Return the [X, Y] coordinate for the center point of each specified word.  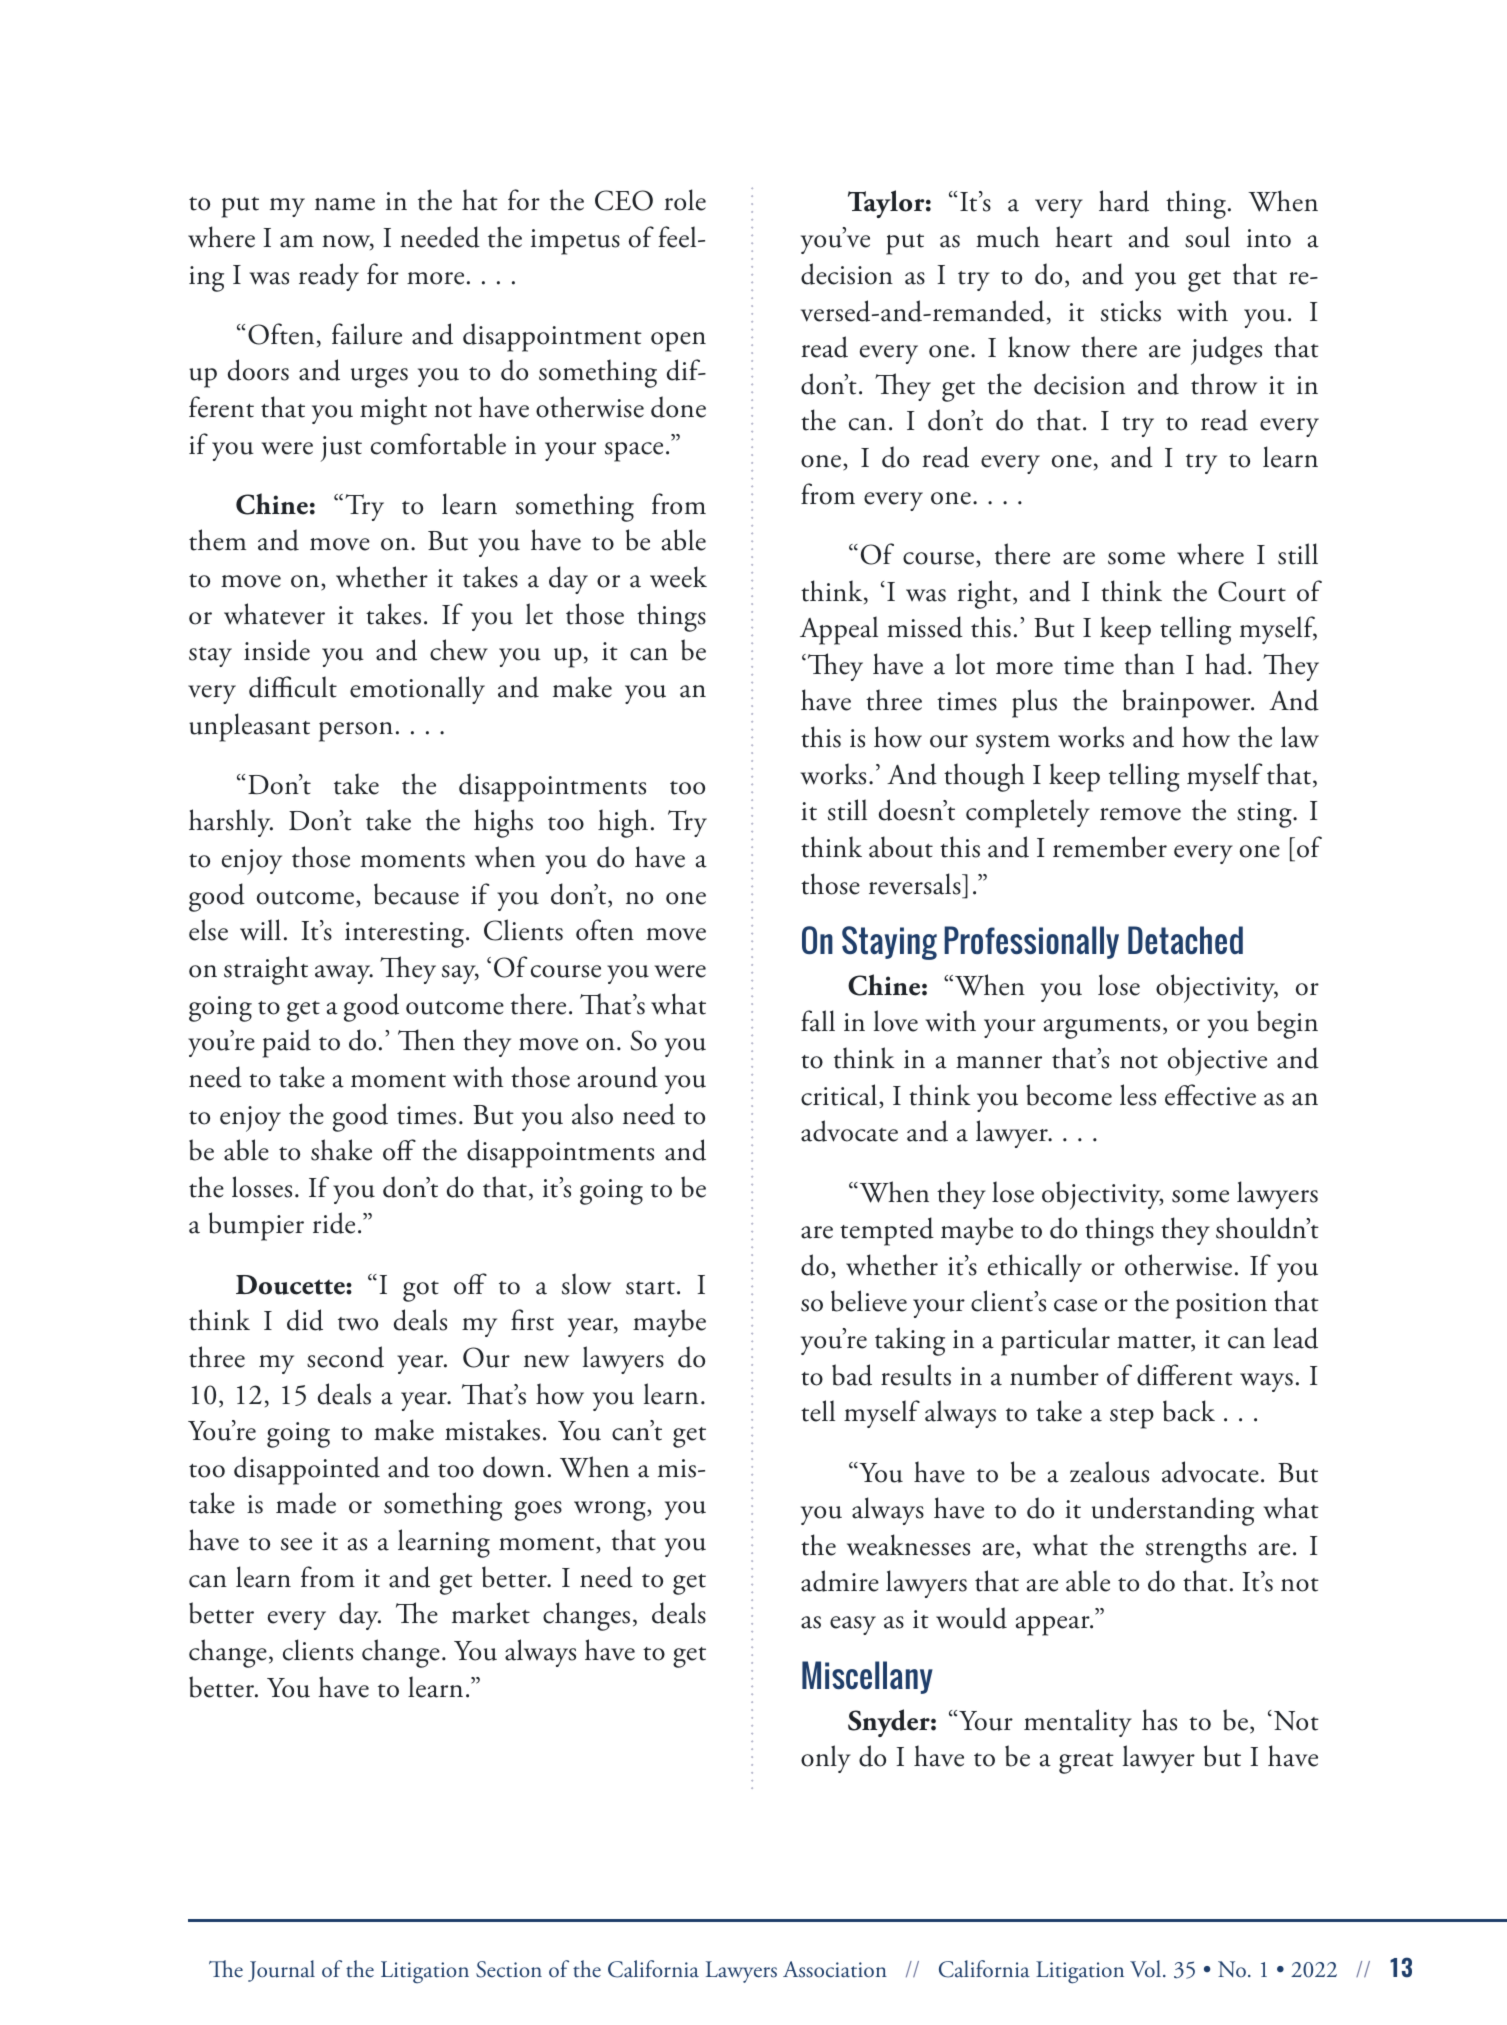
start [650, 1288]
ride [334, 1223]
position [1221, 1306]
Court [1252, 591]
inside [277, 650]
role [685, 200]
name [345, 204]
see [296, 1544]
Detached [1185, 940]
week [678, 577]
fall [818, 1021]
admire [840, 1581]
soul [1207, 237]
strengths [1196, 1548]
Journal [281, 1971]
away [344, 974]
